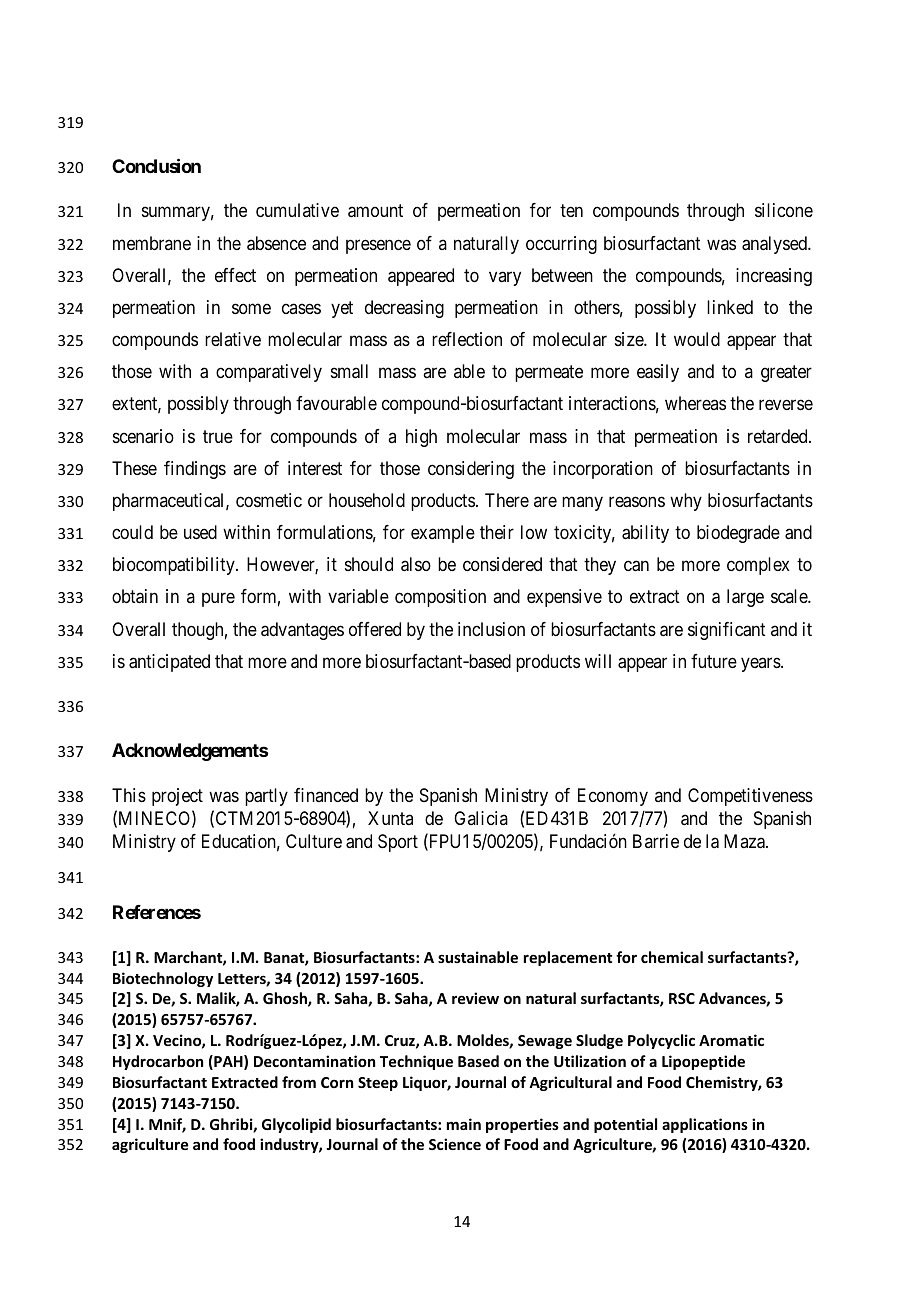  I want to click on Conclusion, so click(156, 165).
